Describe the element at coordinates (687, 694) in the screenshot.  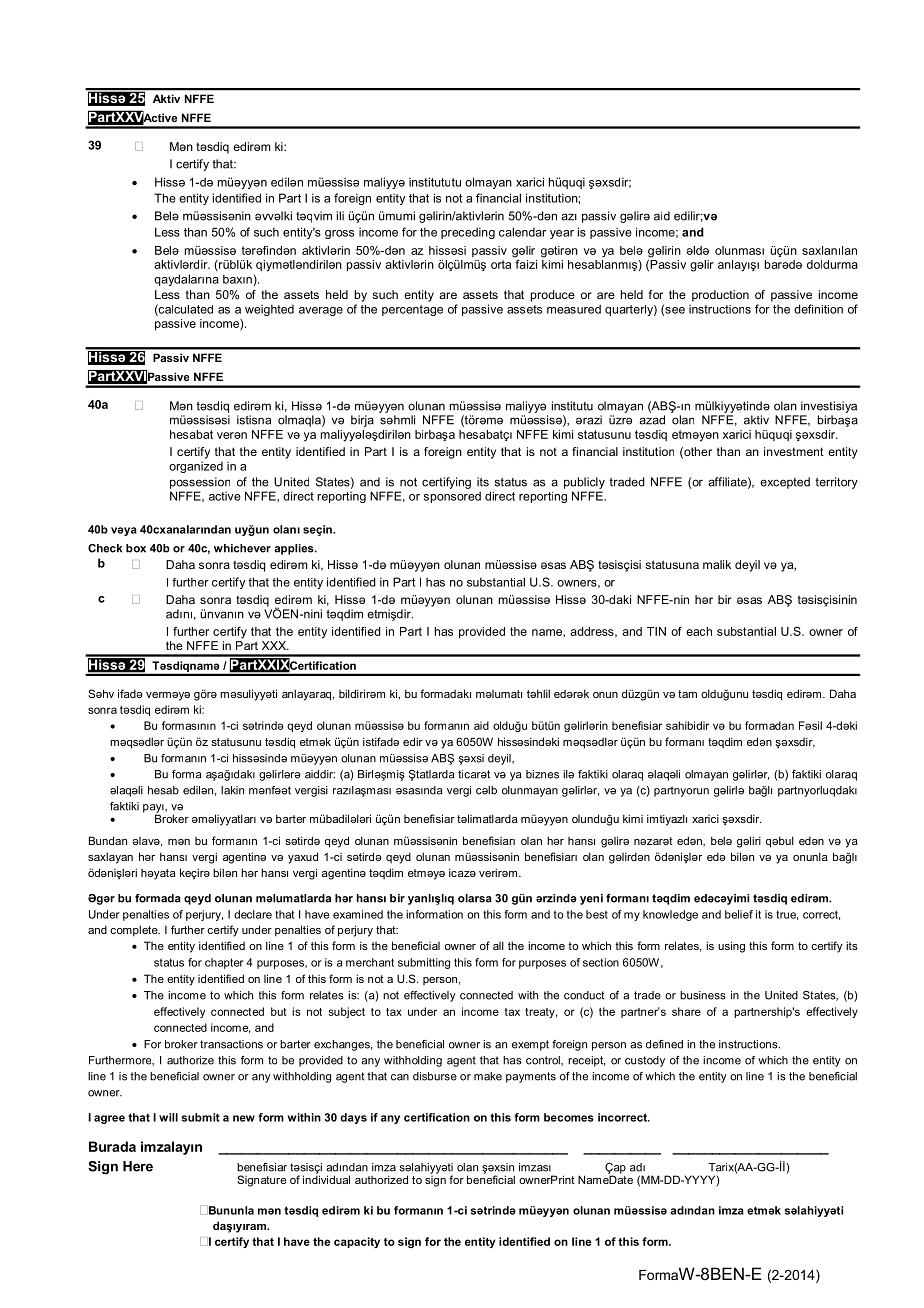
I see `tam` at that location.
